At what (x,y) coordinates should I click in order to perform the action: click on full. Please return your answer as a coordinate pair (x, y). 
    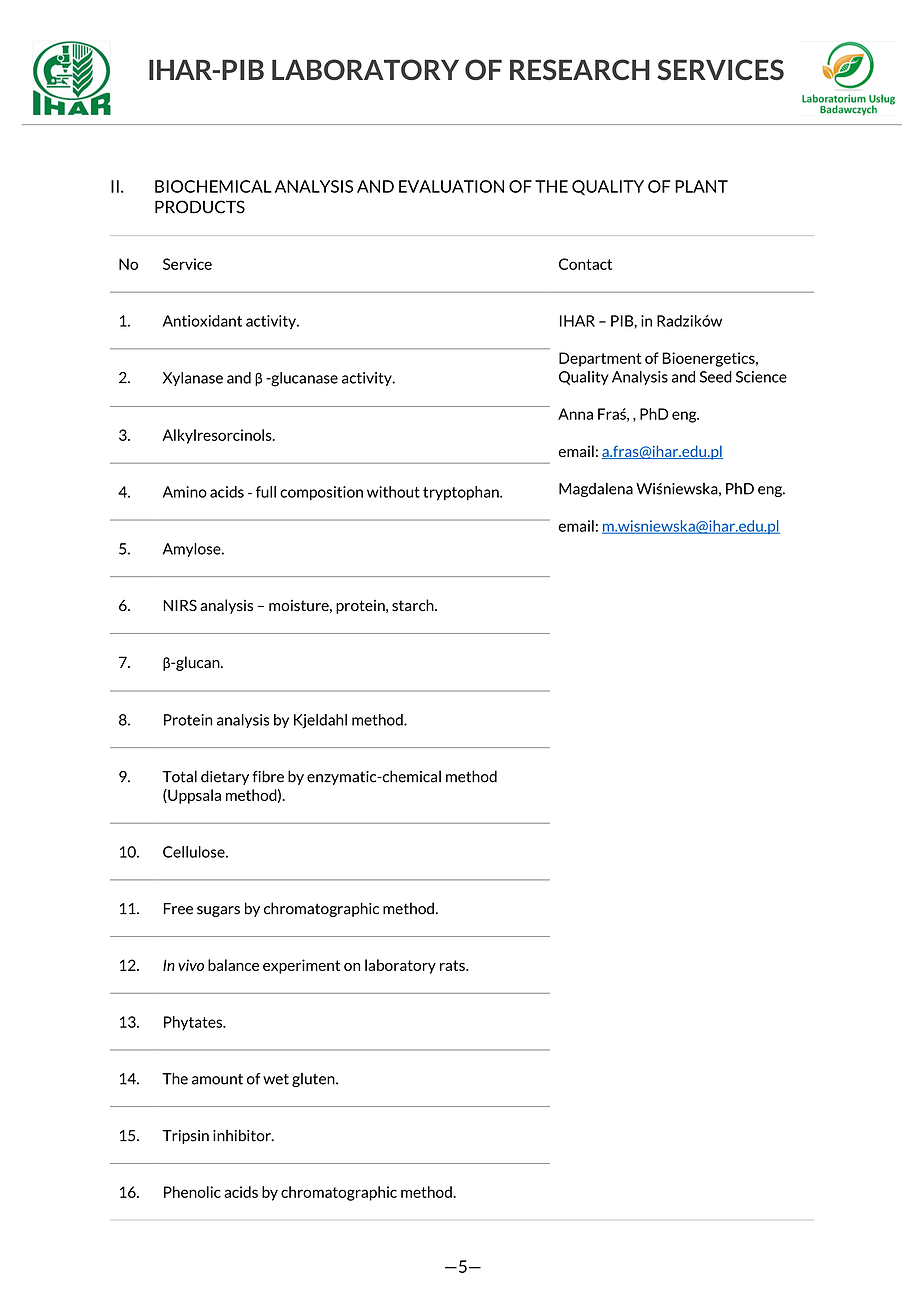
    Looking at the image, I should click on (266, 492).
